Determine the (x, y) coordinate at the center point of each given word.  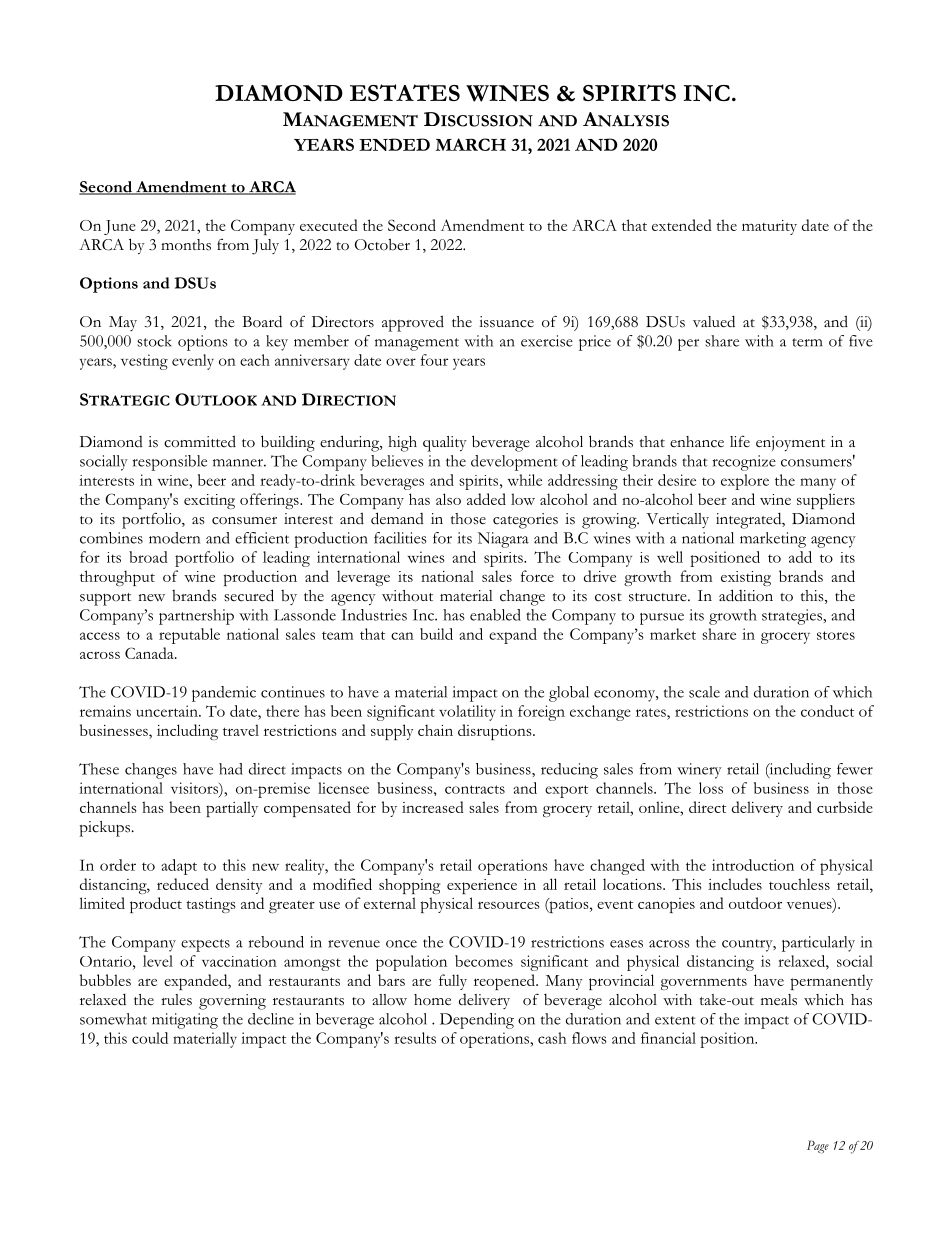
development (514, 463)
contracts (475, 789)
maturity (769, 227)
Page (818, 1146)
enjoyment (790, 443)
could (150, 1038)
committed (200, 441)
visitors (195, 788)
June (120, 227)
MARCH (470, 144)
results (415, 1038)
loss (711, 788)
